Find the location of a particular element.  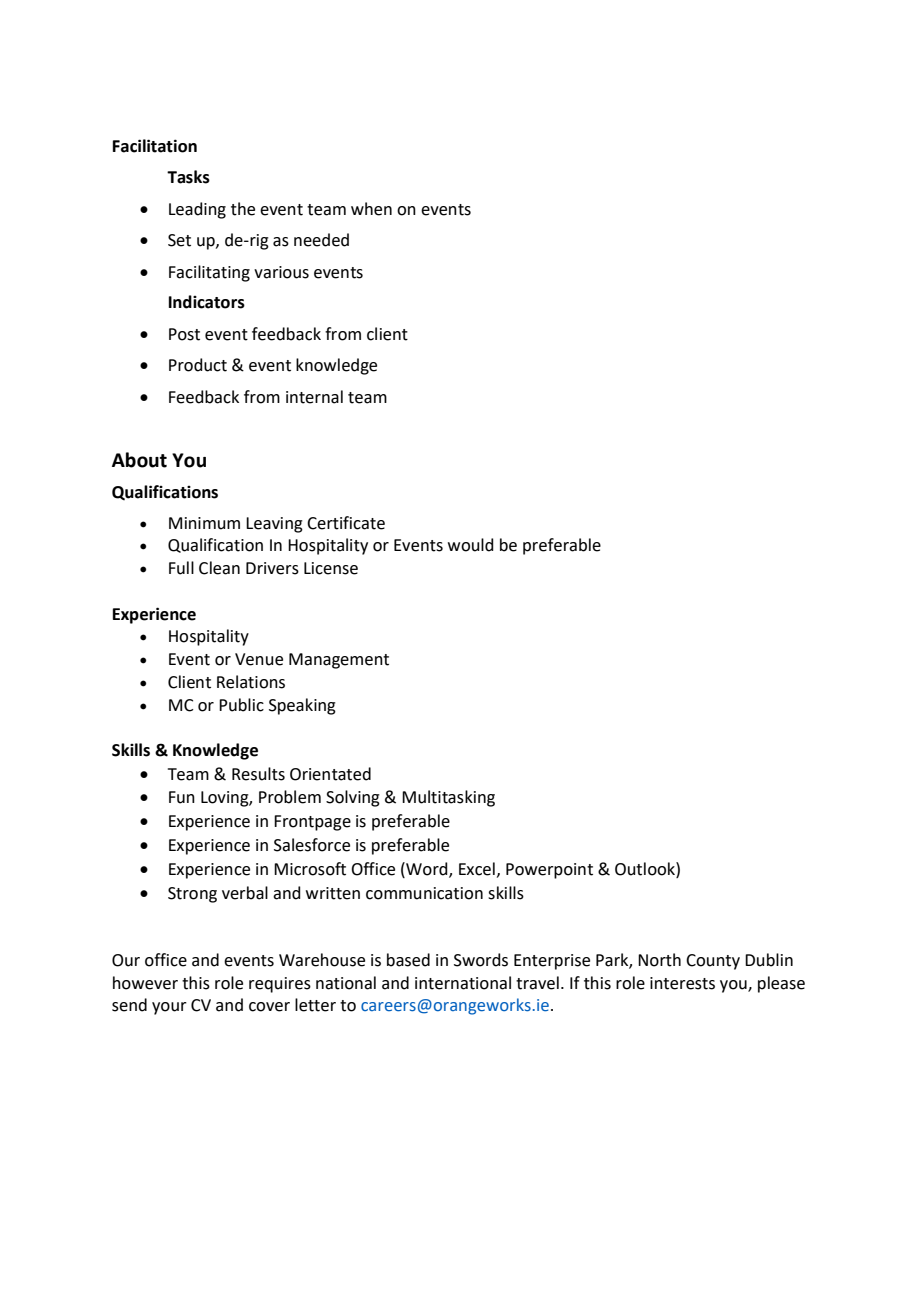

needed is located at coordinates (321, 240).
